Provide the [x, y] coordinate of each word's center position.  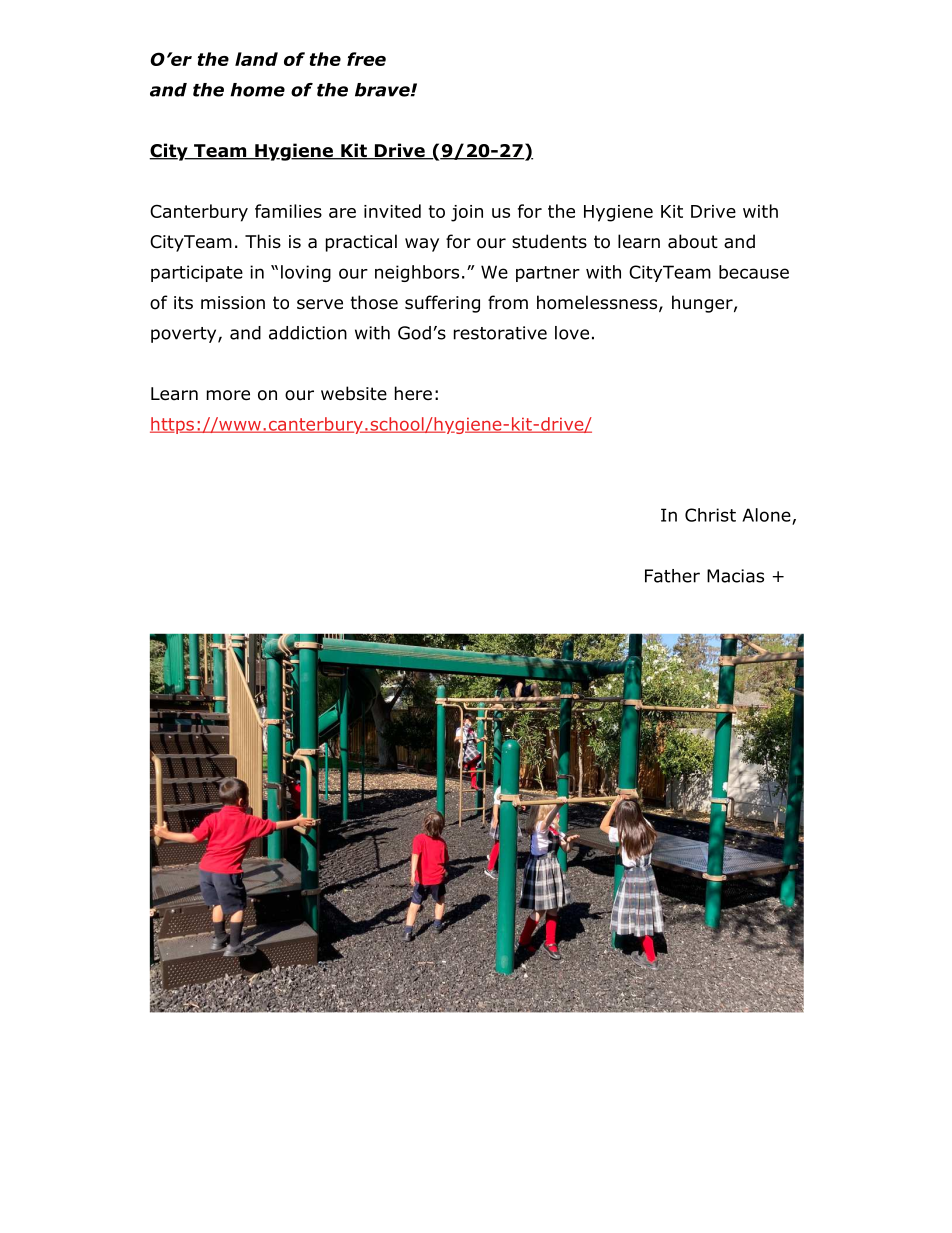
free [366, 59]
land [256, 59]
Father [672, 576]
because [754, 272]
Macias [735, 576]
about [693, 241]
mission [233, 303]
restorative [500, 333]
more [228, 395]
